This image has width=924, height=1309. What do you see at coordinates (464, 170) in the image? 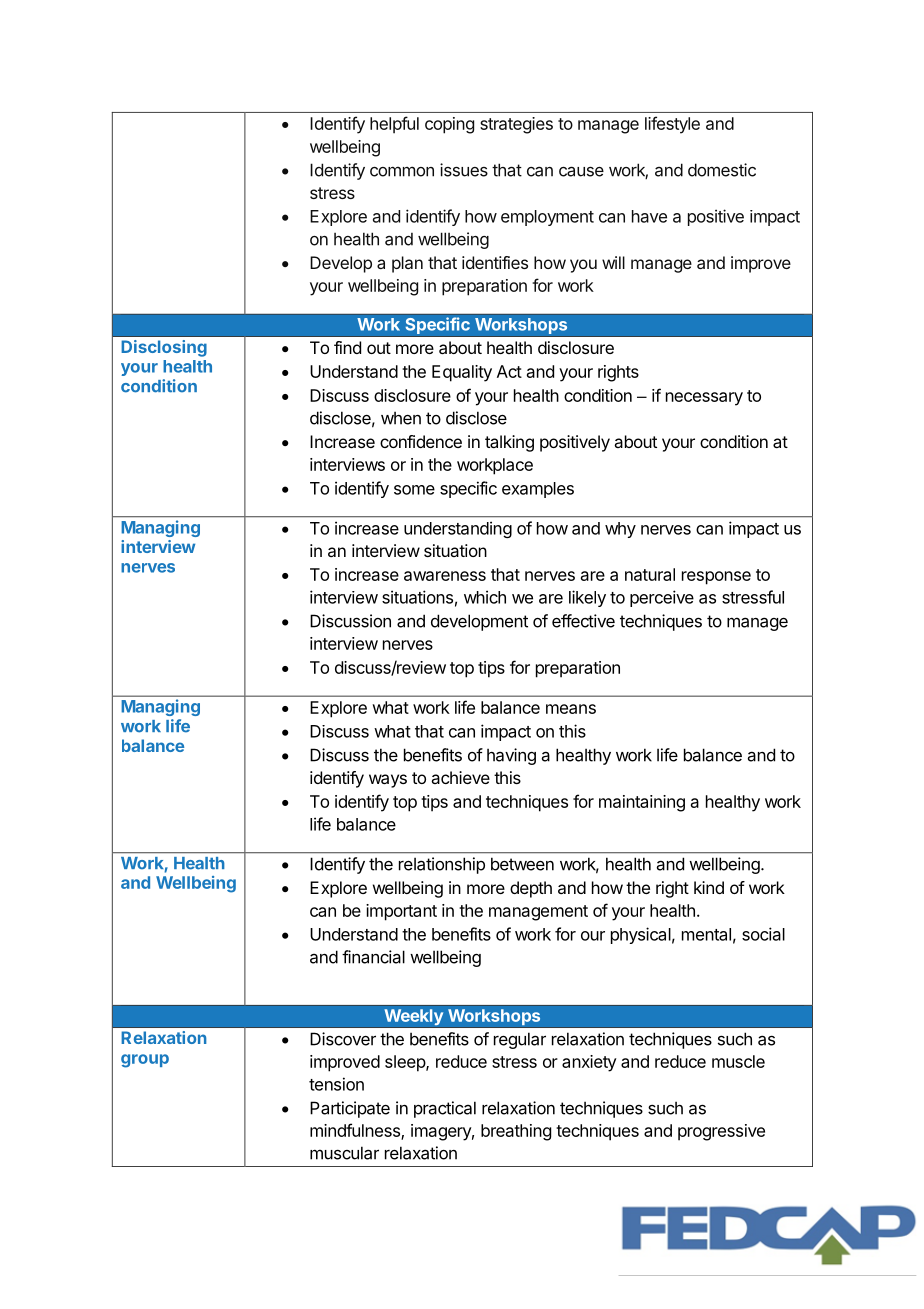
I see `issues` at bounding box center [464, 170].
